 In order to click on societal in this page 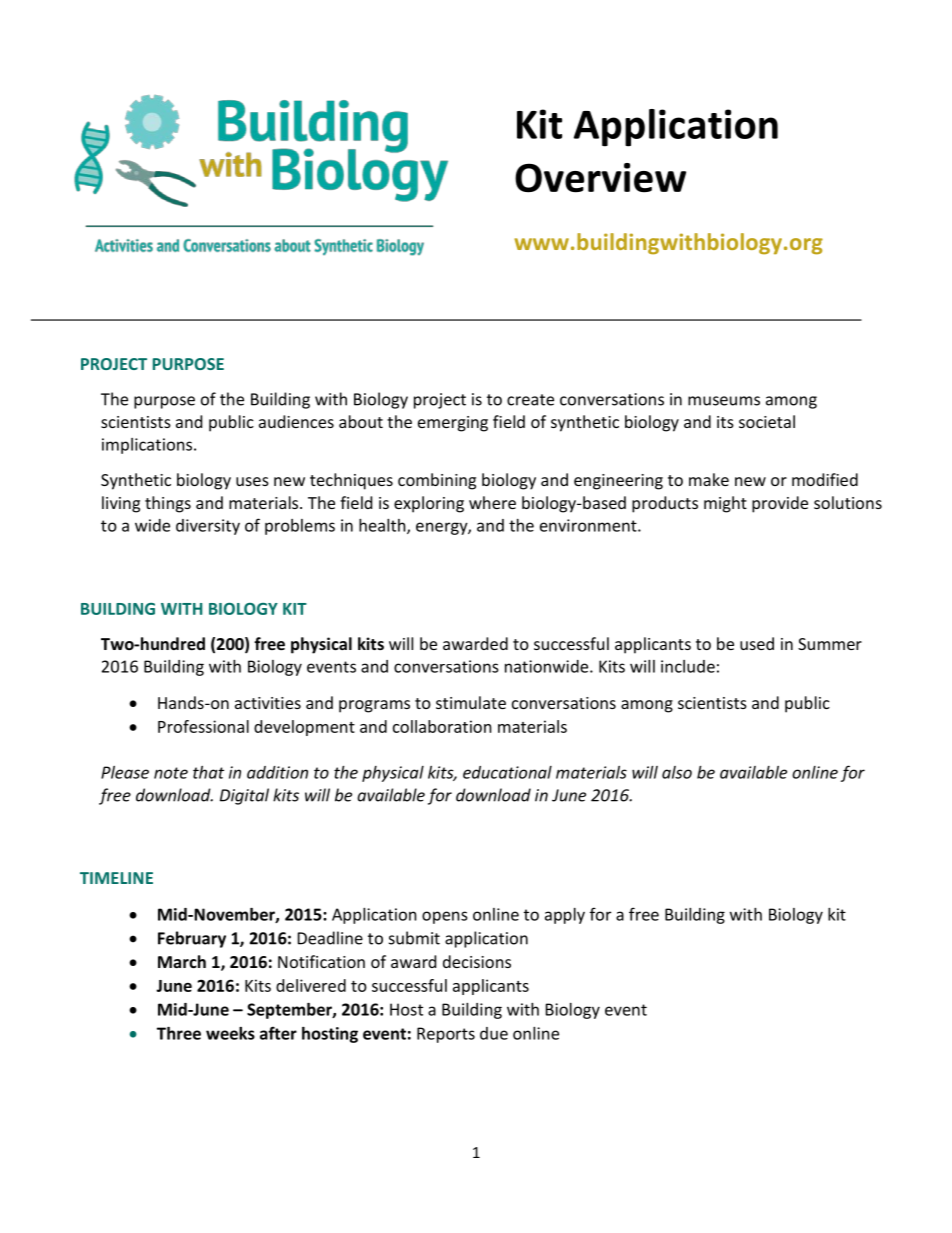, I will do `click(767, 421)`.
